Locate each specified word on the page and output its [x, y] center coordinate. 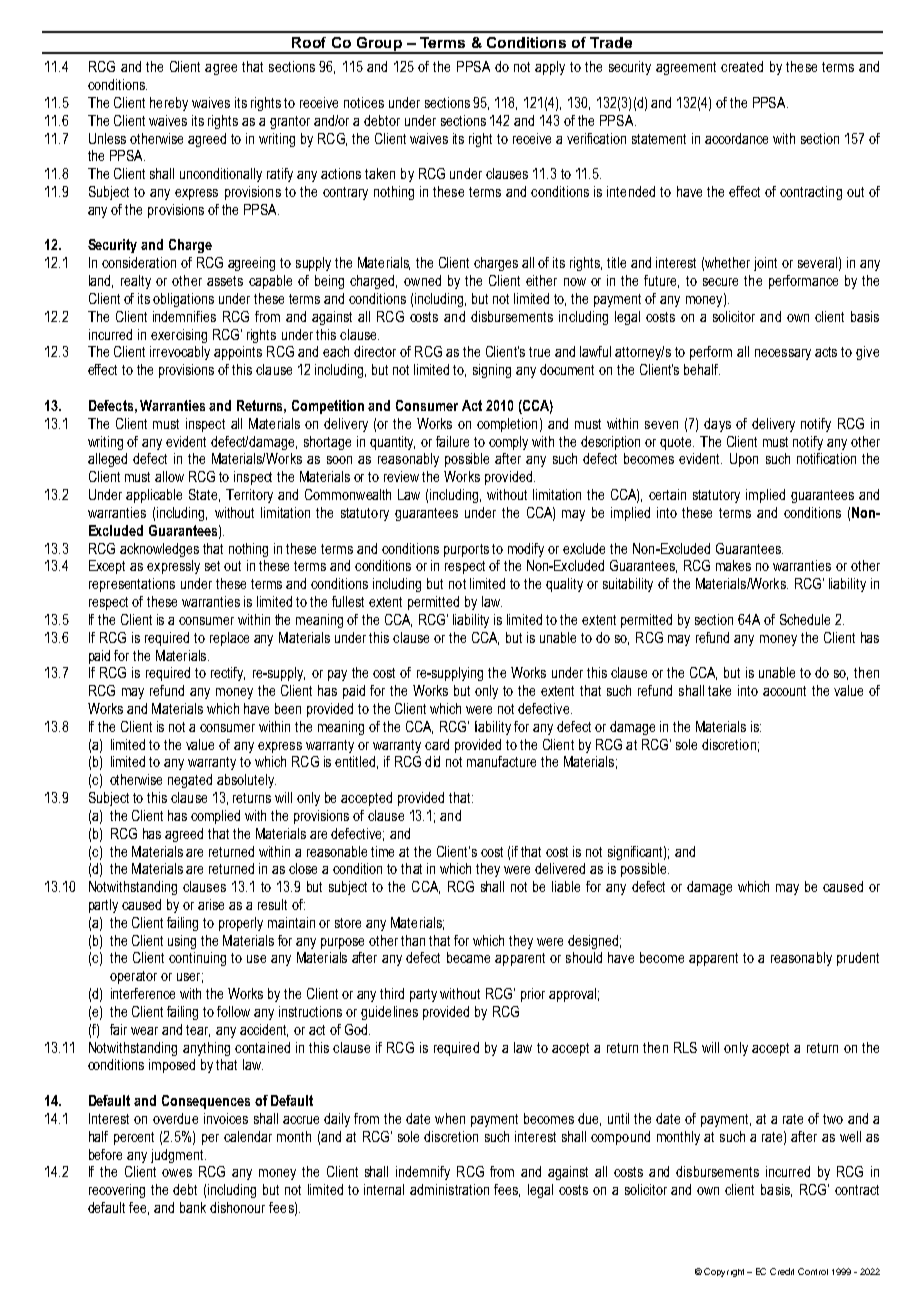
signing [492, 371]
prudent [858, 959]
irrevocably [180, 353]
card [437, 744]
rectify [228, 674]
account [784, 691]
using [182, 942]
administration [449, 1189]
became [468, 957]
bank [193, 1207]
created [742, 66]
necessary [783, 354]
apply [550, 68]
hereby [169, 104]
